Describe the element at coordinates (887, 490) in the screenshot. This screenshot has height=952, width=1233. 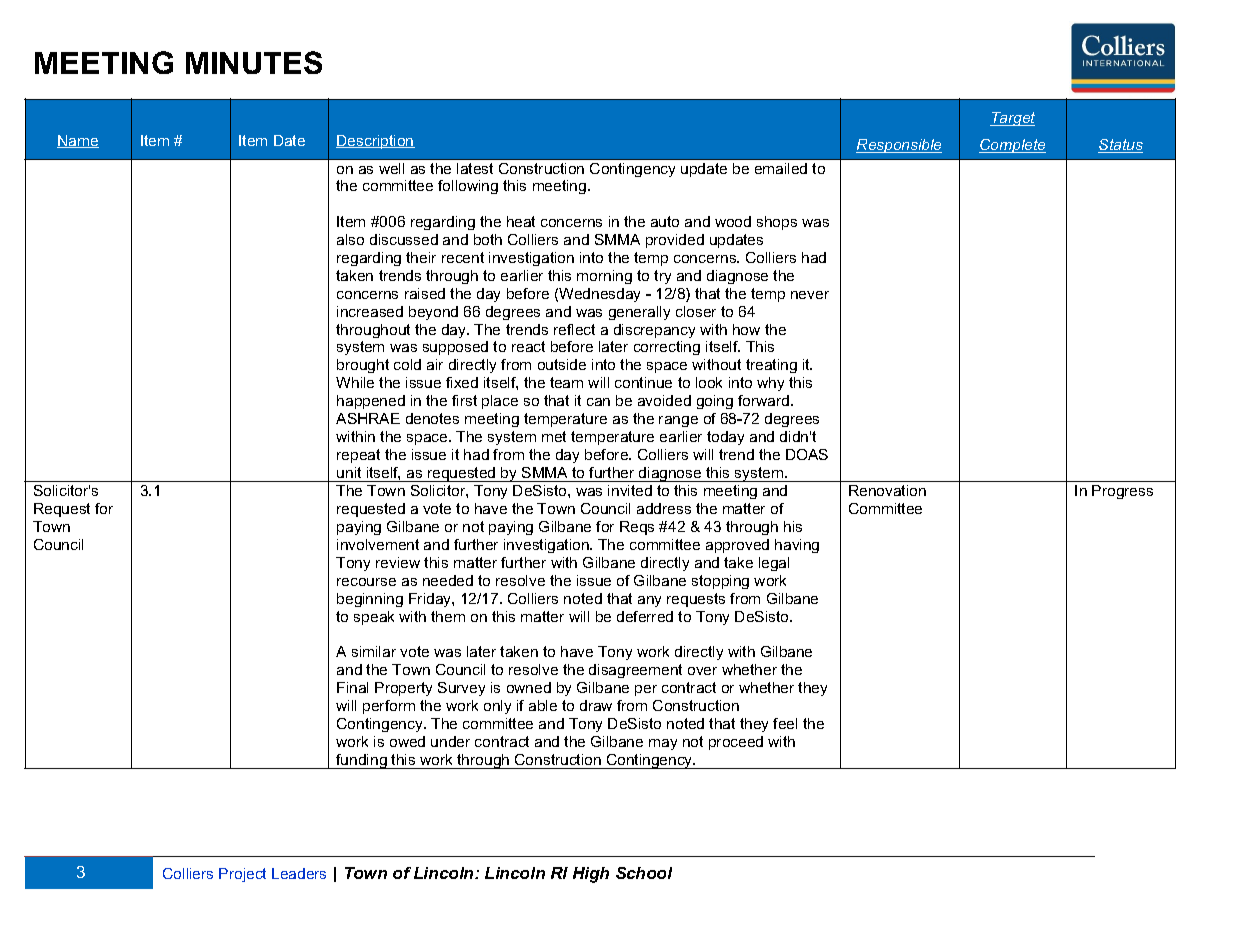
I see `Renovation` at that location.
